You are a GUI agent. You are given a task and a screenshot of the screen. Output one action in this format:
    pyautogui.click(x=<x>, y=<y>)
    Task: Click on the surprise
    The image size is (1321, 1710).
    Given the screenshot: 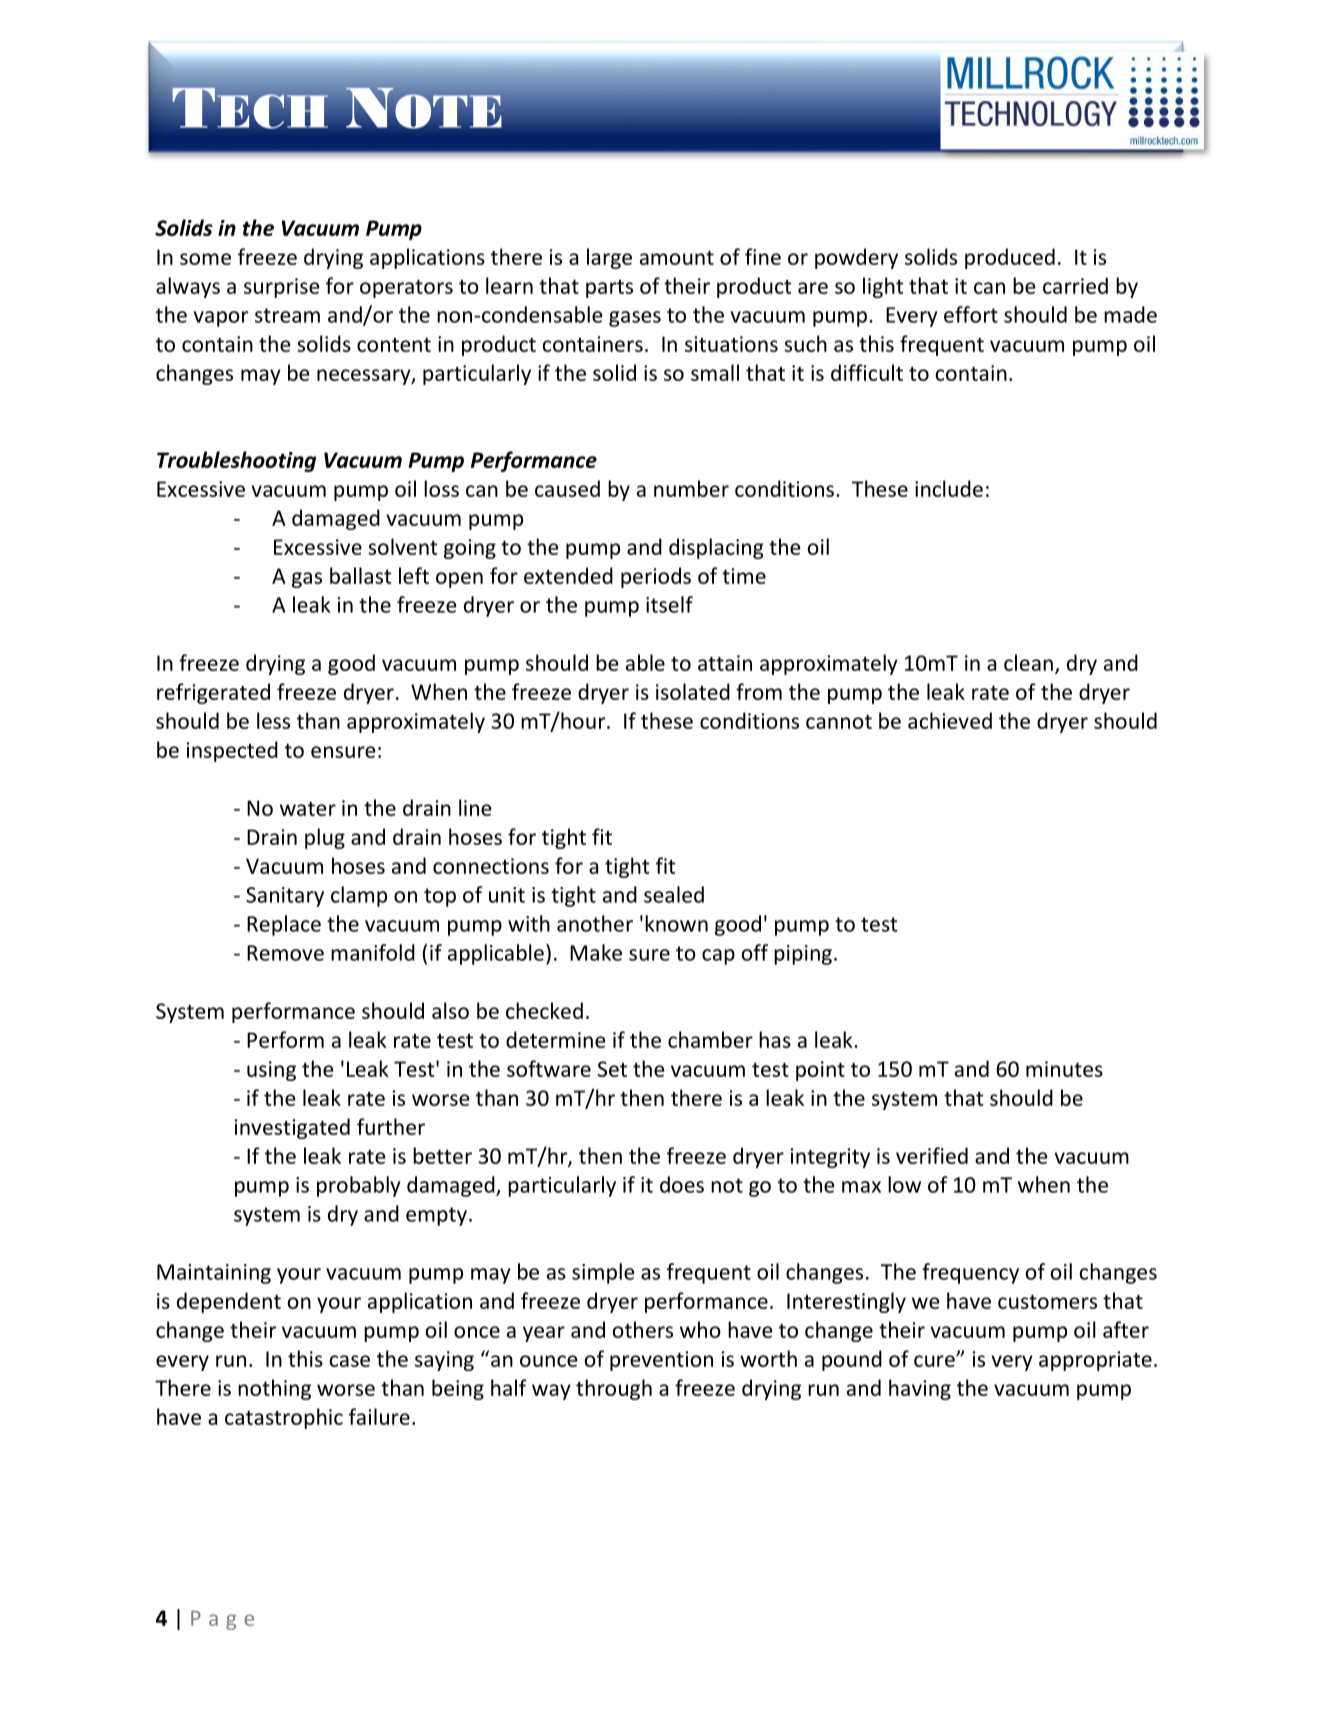 What is the action you would take?
    pyautogui.click(x=282, y=288)
